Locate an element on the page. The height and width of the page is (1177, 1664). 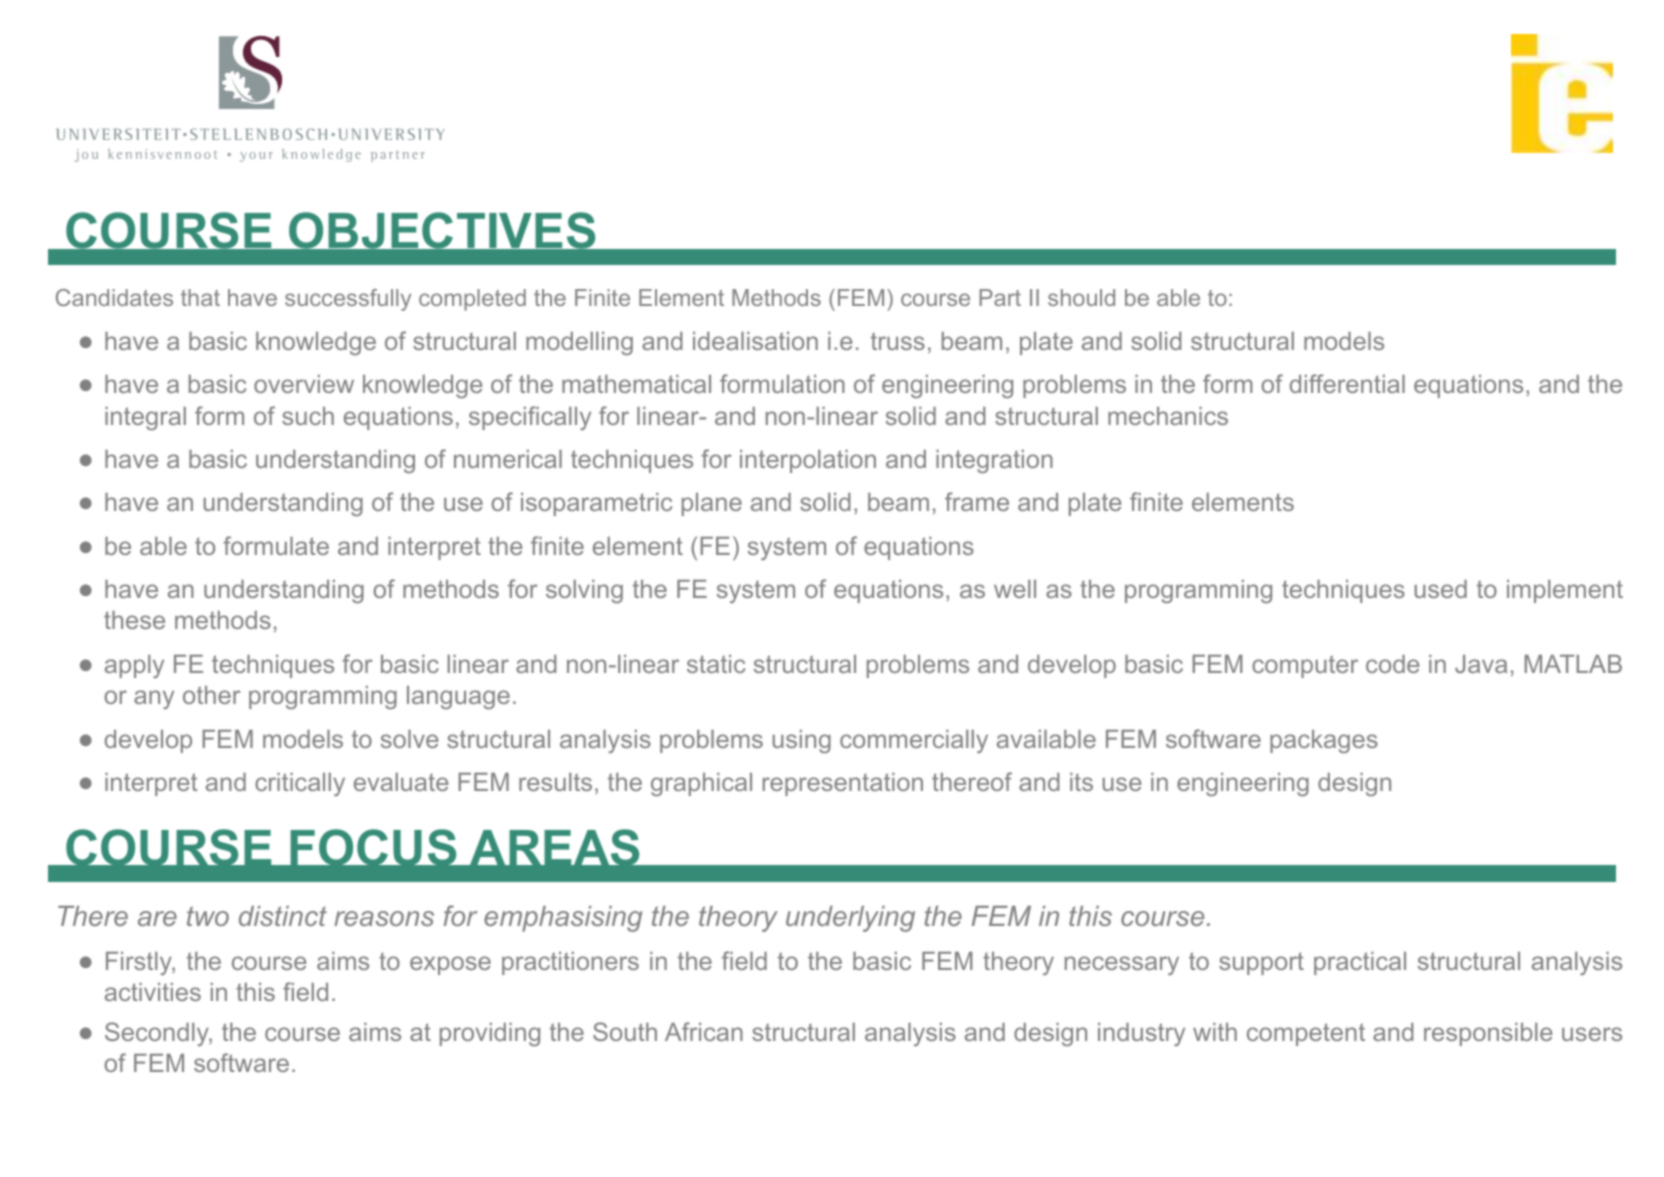
successfully is located at coordinates (348, 300).
